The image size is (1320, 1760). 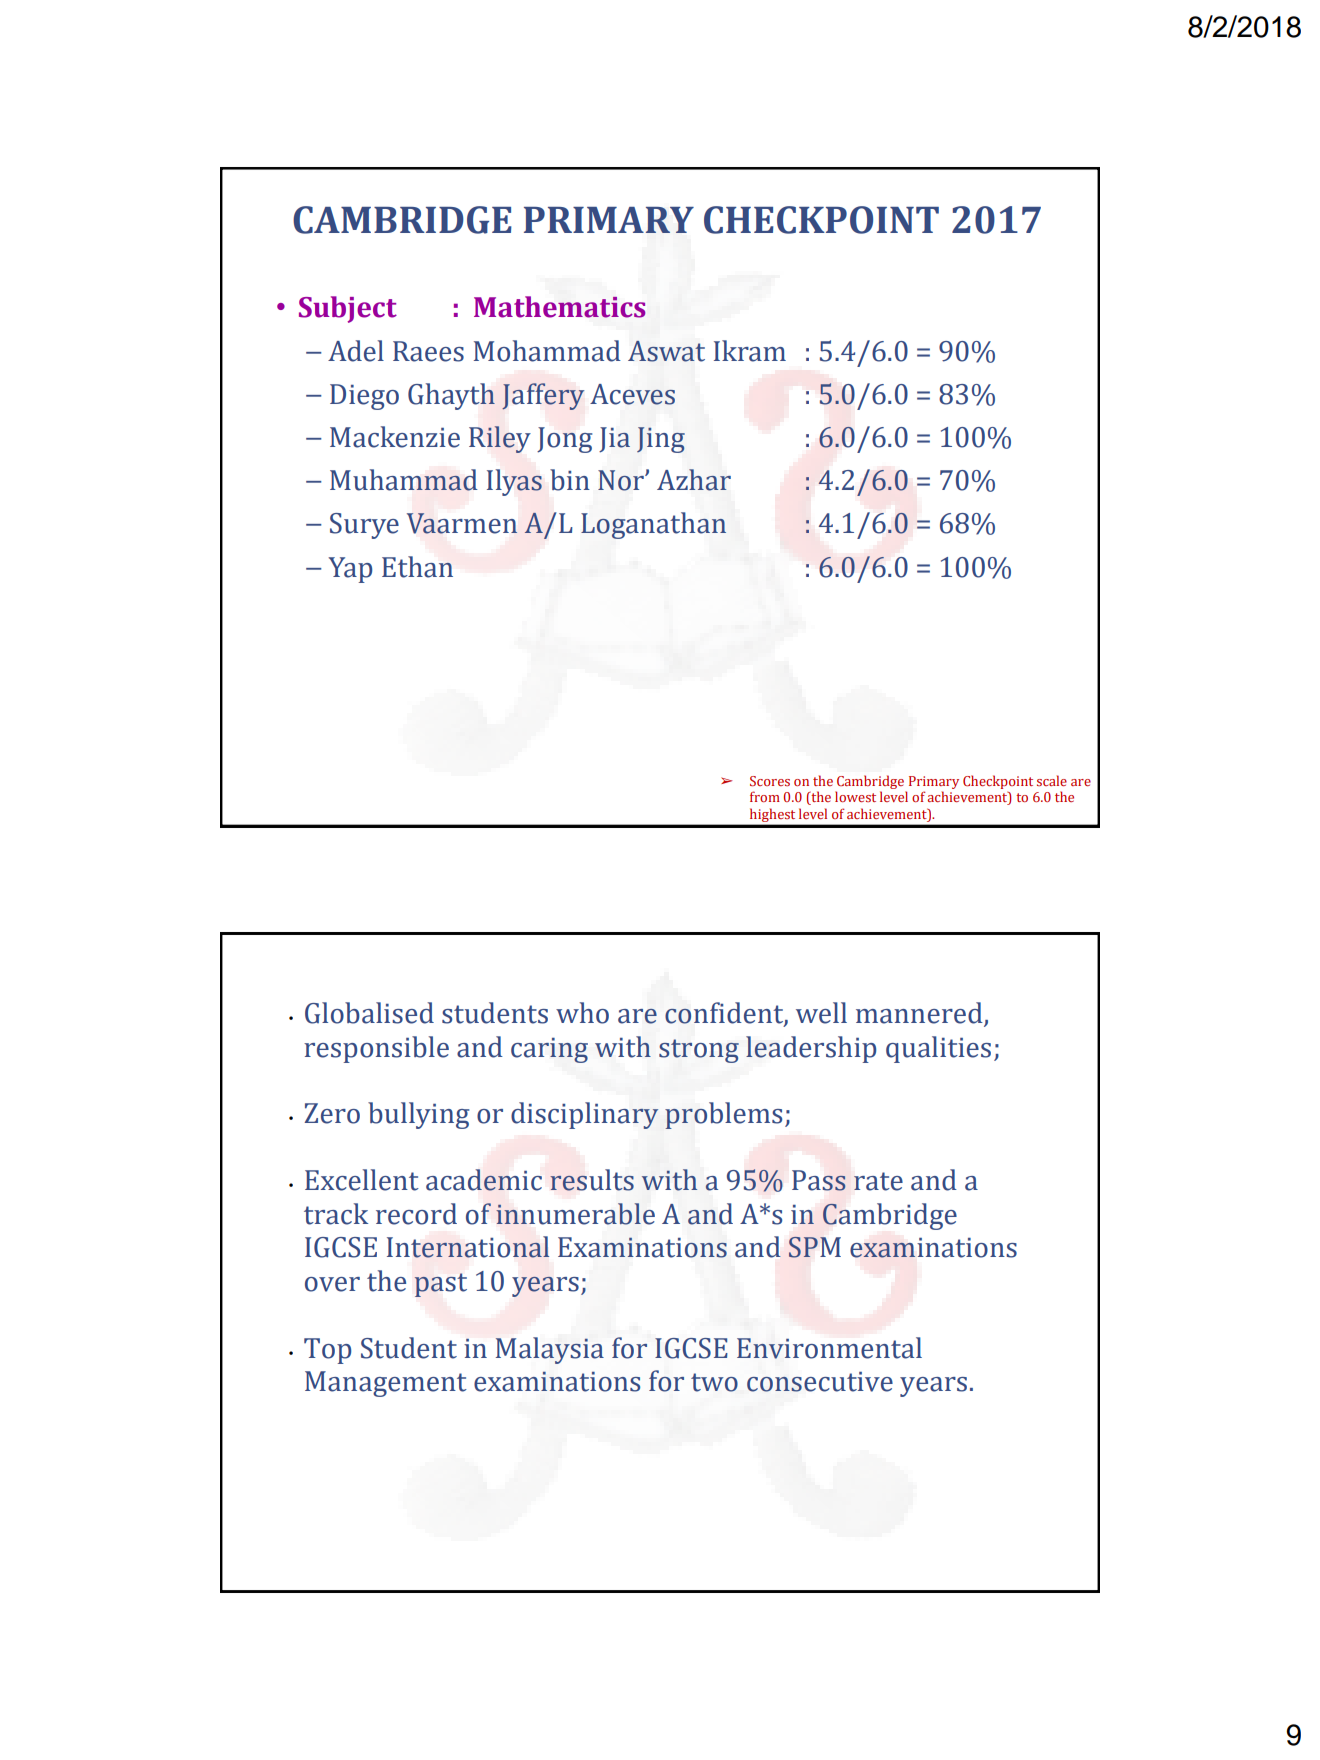 I want to click on Ethan, so click(x=417, y=567).
